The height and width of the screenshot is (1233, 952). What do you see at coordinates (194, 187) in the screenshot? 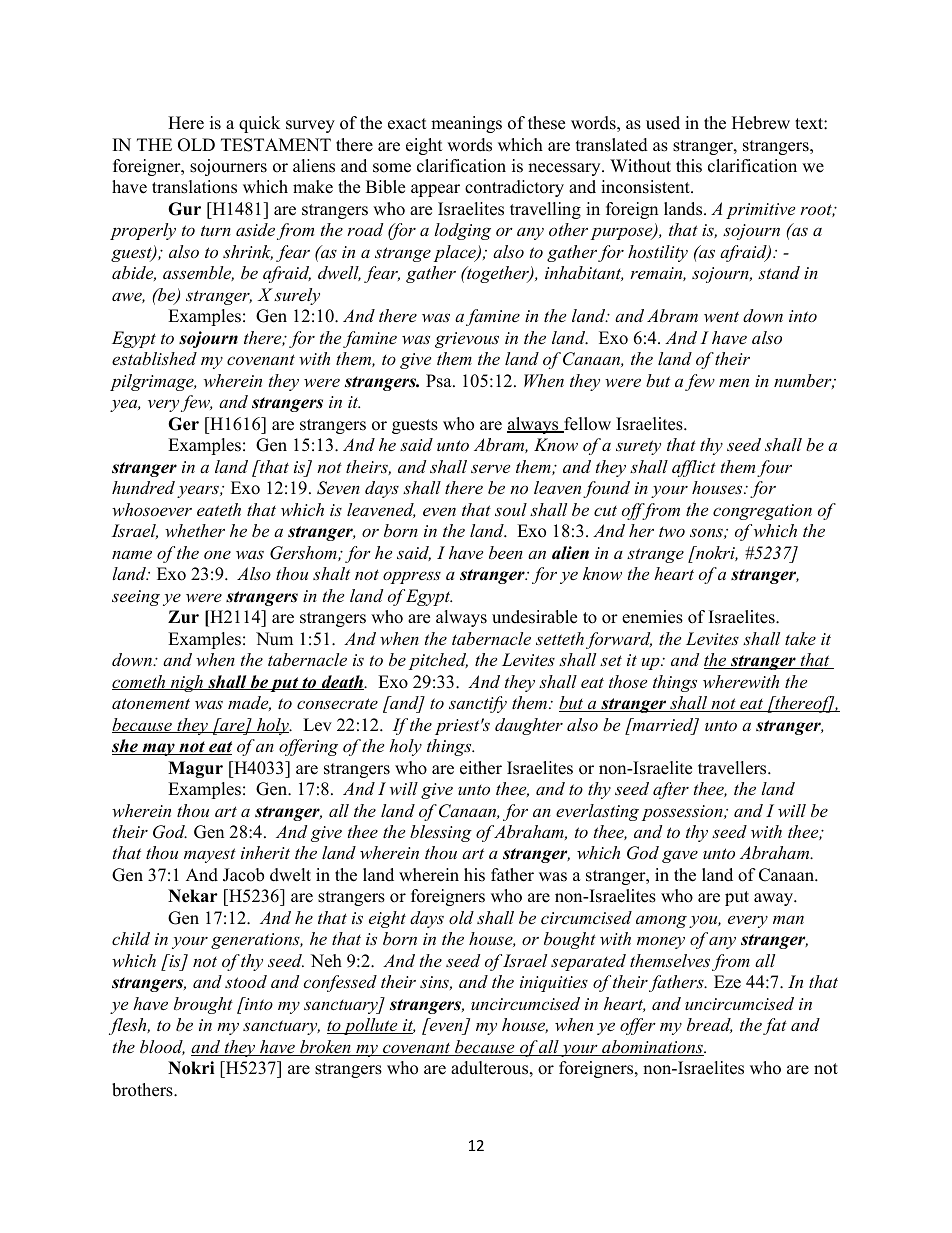
I see `translations` at bounding box center [194, 187].
